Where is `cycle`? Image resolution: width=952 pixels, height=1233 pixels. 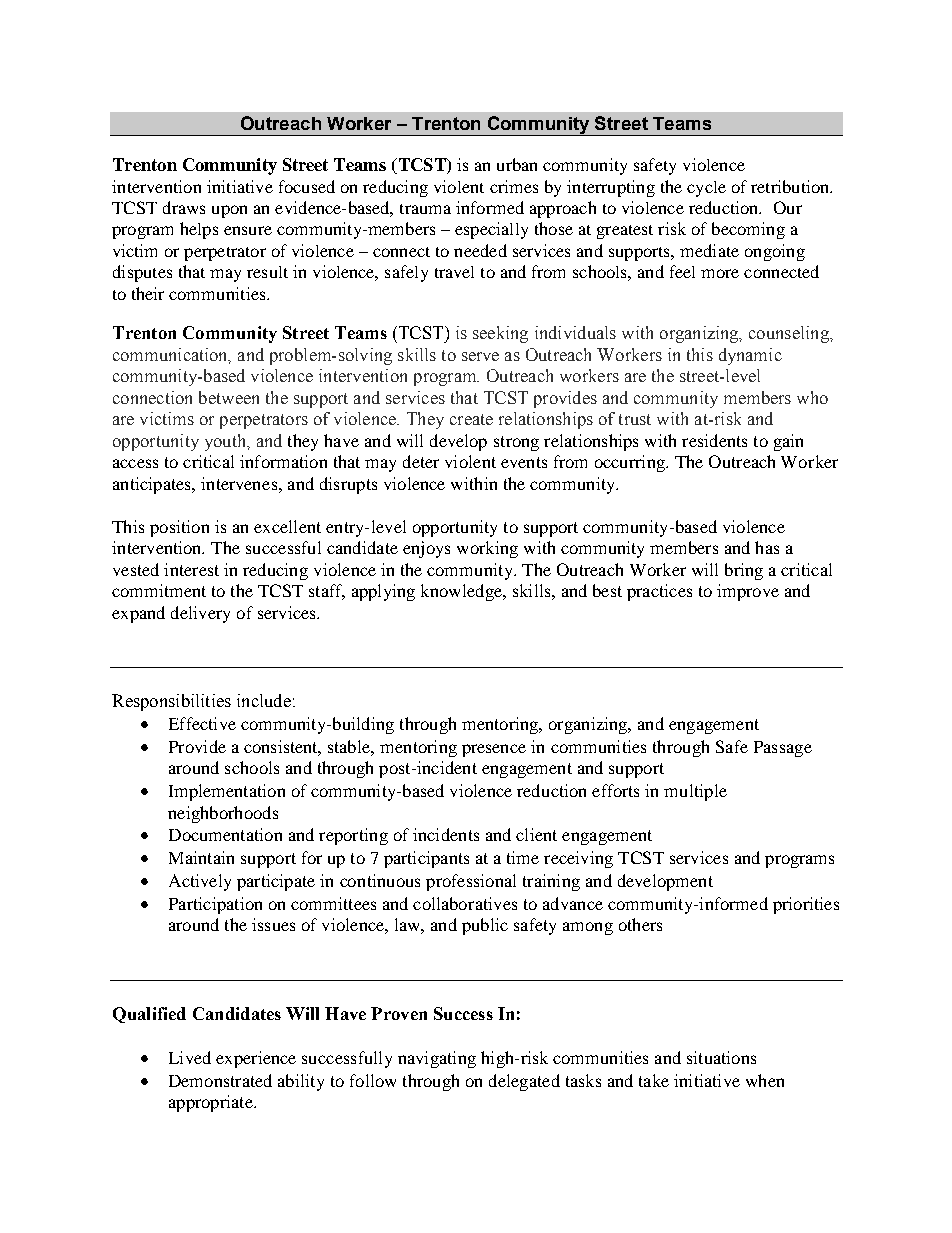
cycle is located at coordinates (706, 189).
